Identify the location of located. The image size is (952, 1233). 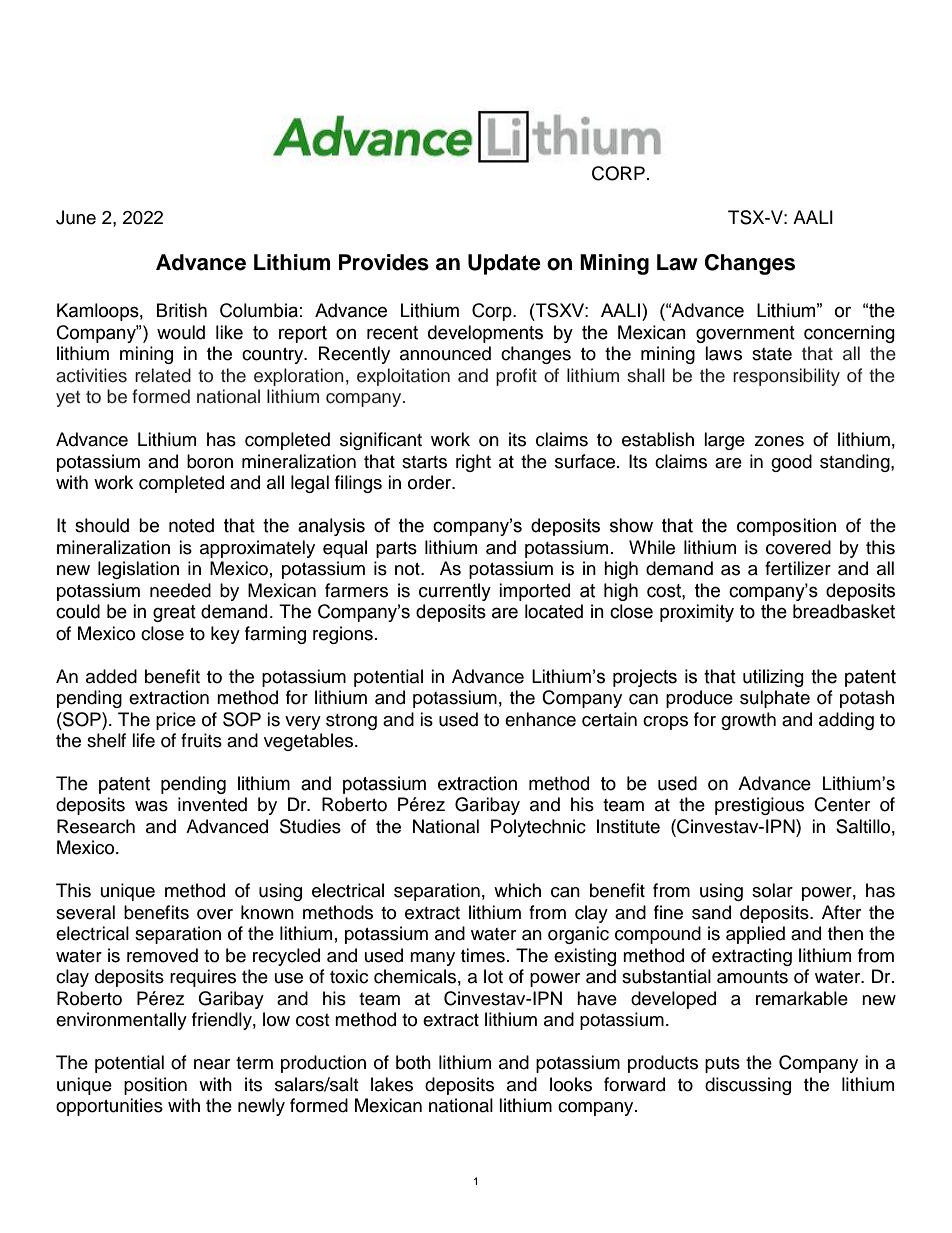
(554, 611).
